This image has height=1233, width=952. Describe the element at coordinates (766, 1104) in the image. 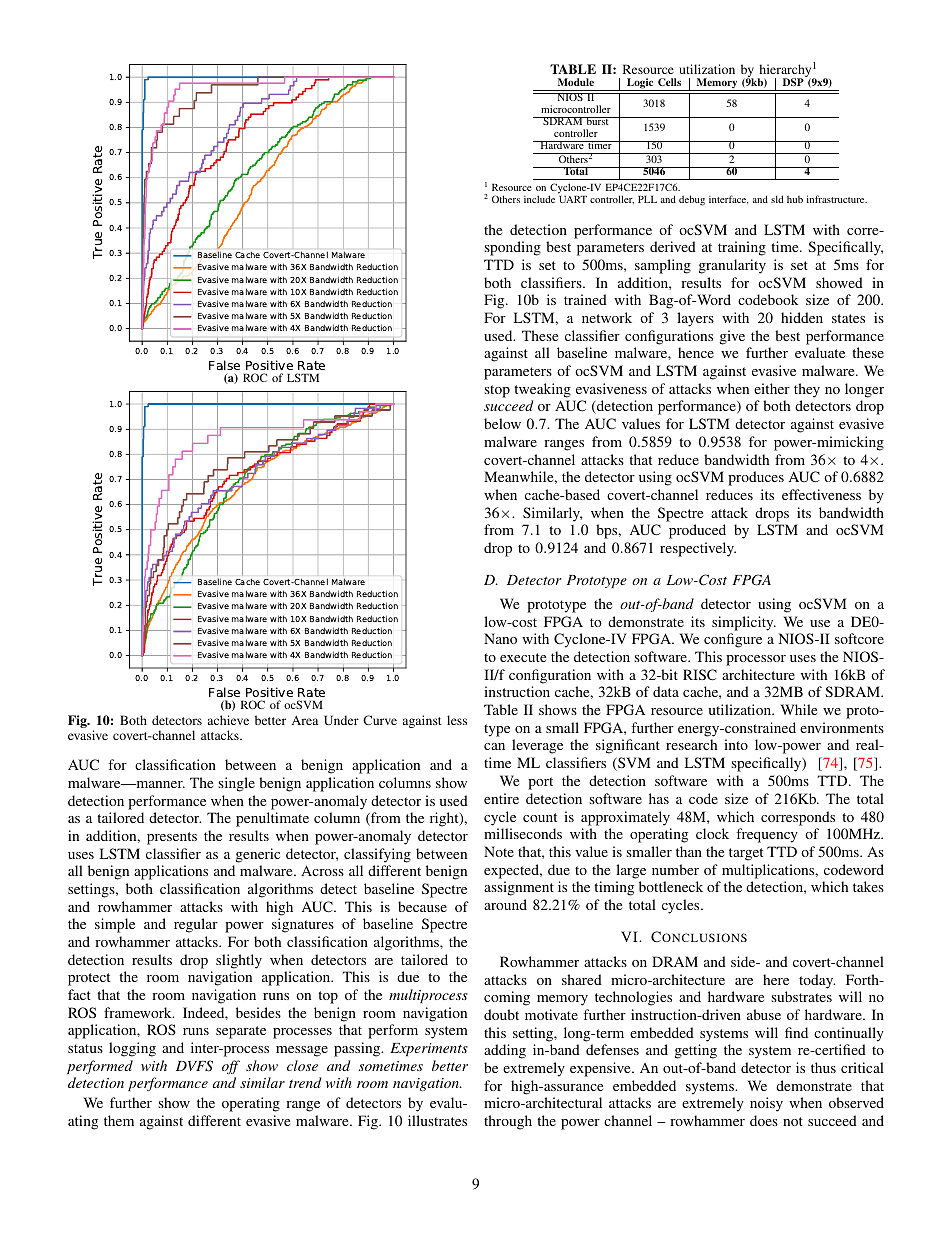

I see `noisy` at that location.
